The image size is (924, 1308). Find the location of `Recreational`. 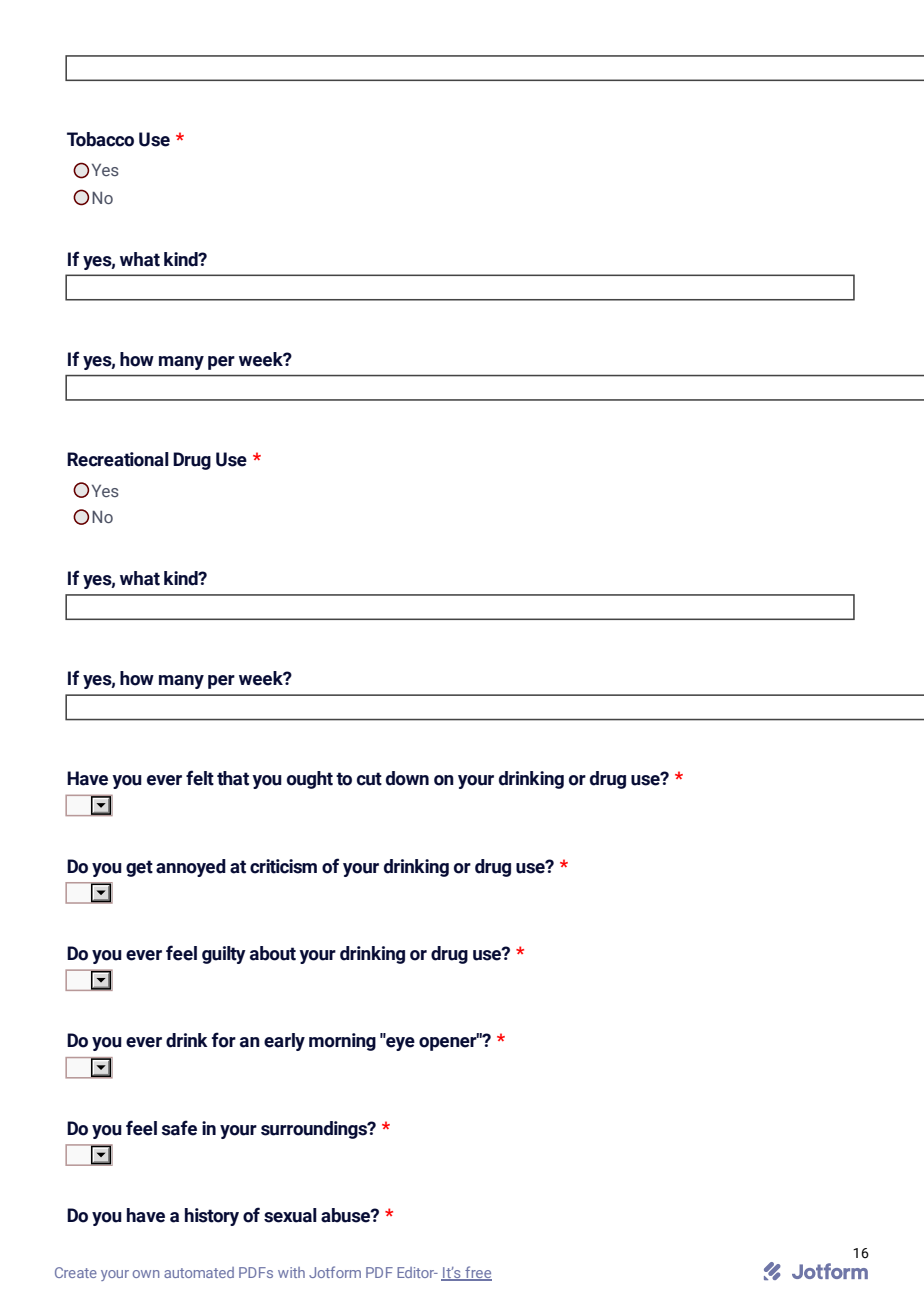

Recreational is located at coordinates (118, 459).
